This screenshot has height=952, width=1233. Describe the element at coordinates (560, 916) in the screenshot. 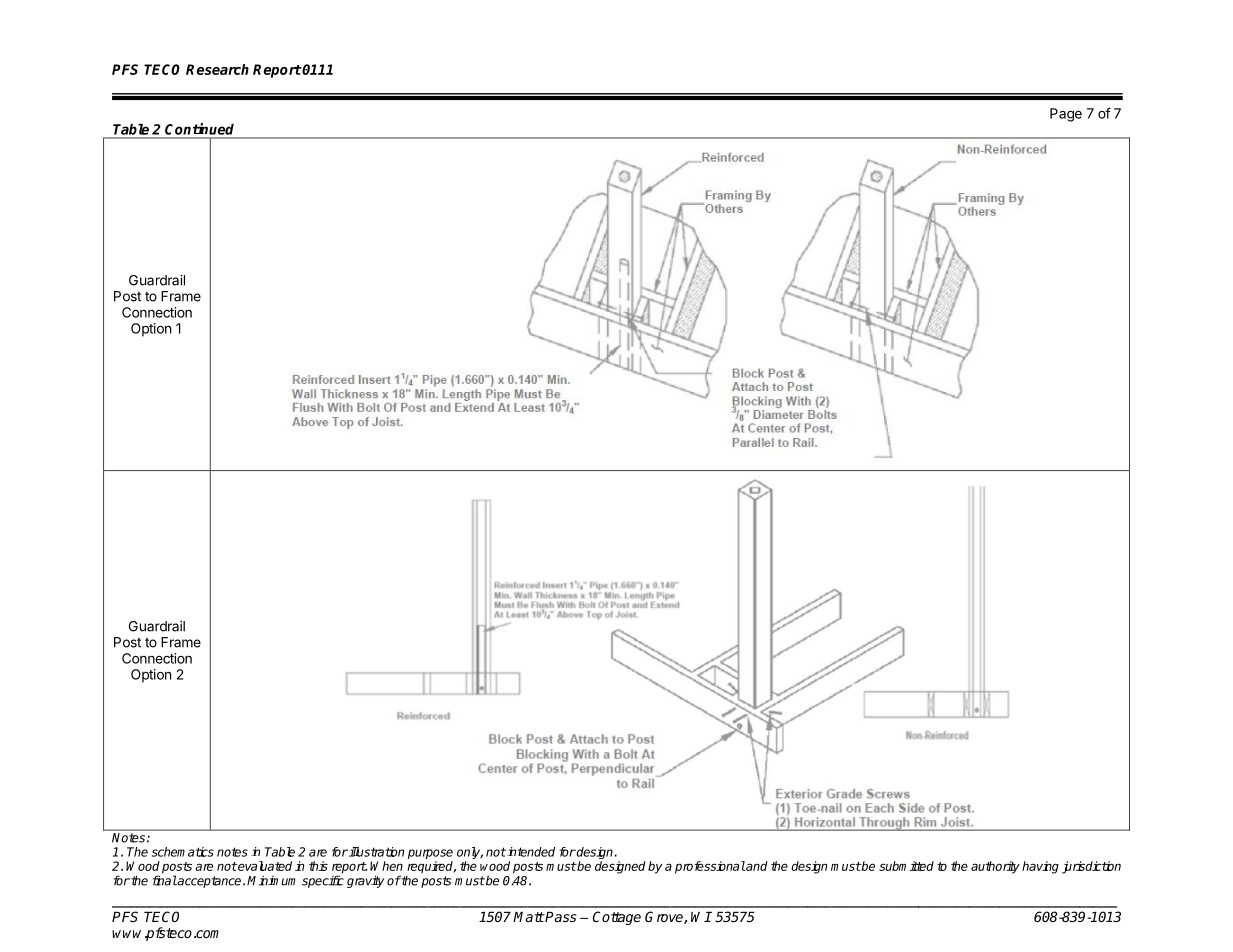

I see `Pass` at that location.
